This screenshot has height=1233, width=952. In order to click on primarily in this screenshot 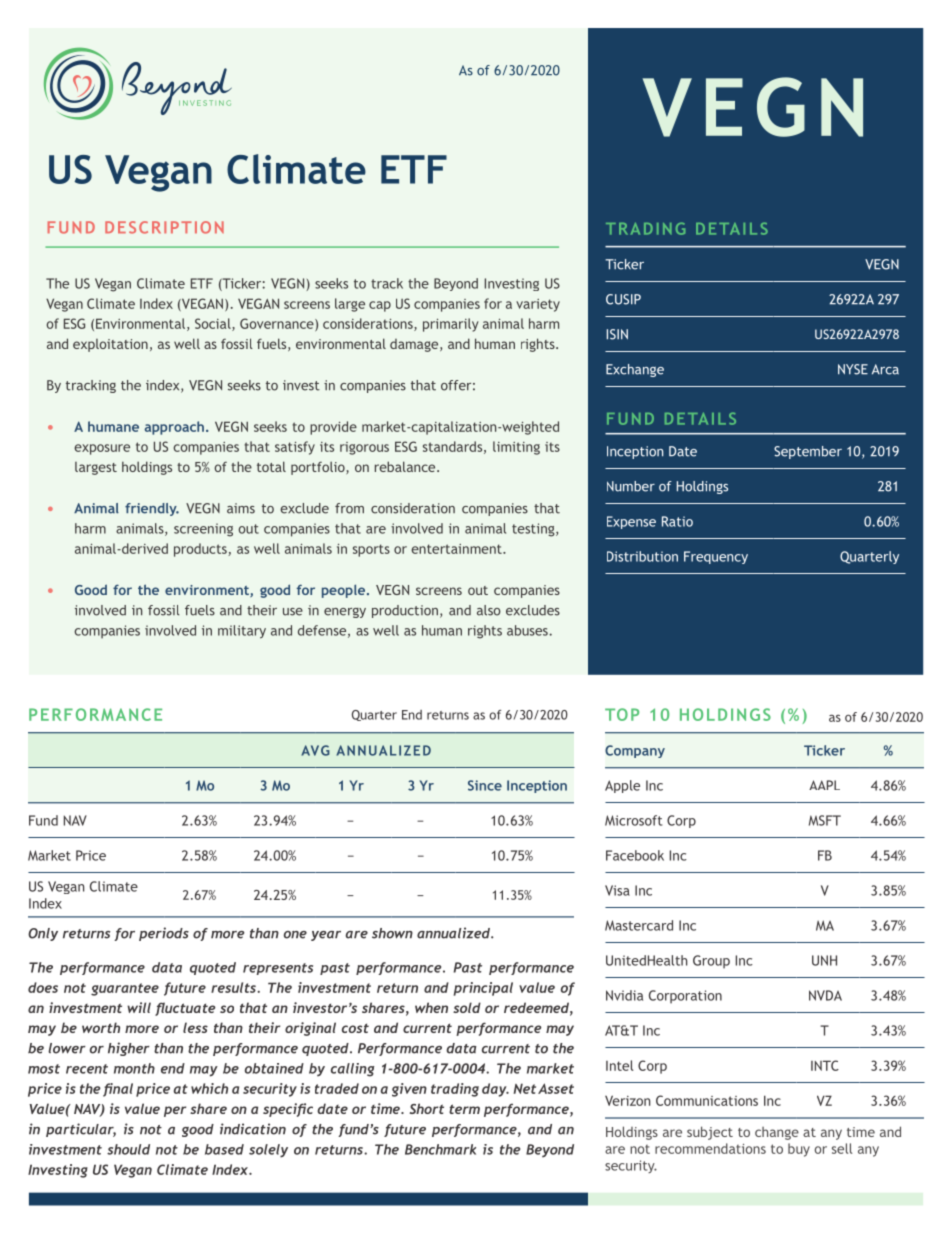, I will do `click(451, 325)`.
